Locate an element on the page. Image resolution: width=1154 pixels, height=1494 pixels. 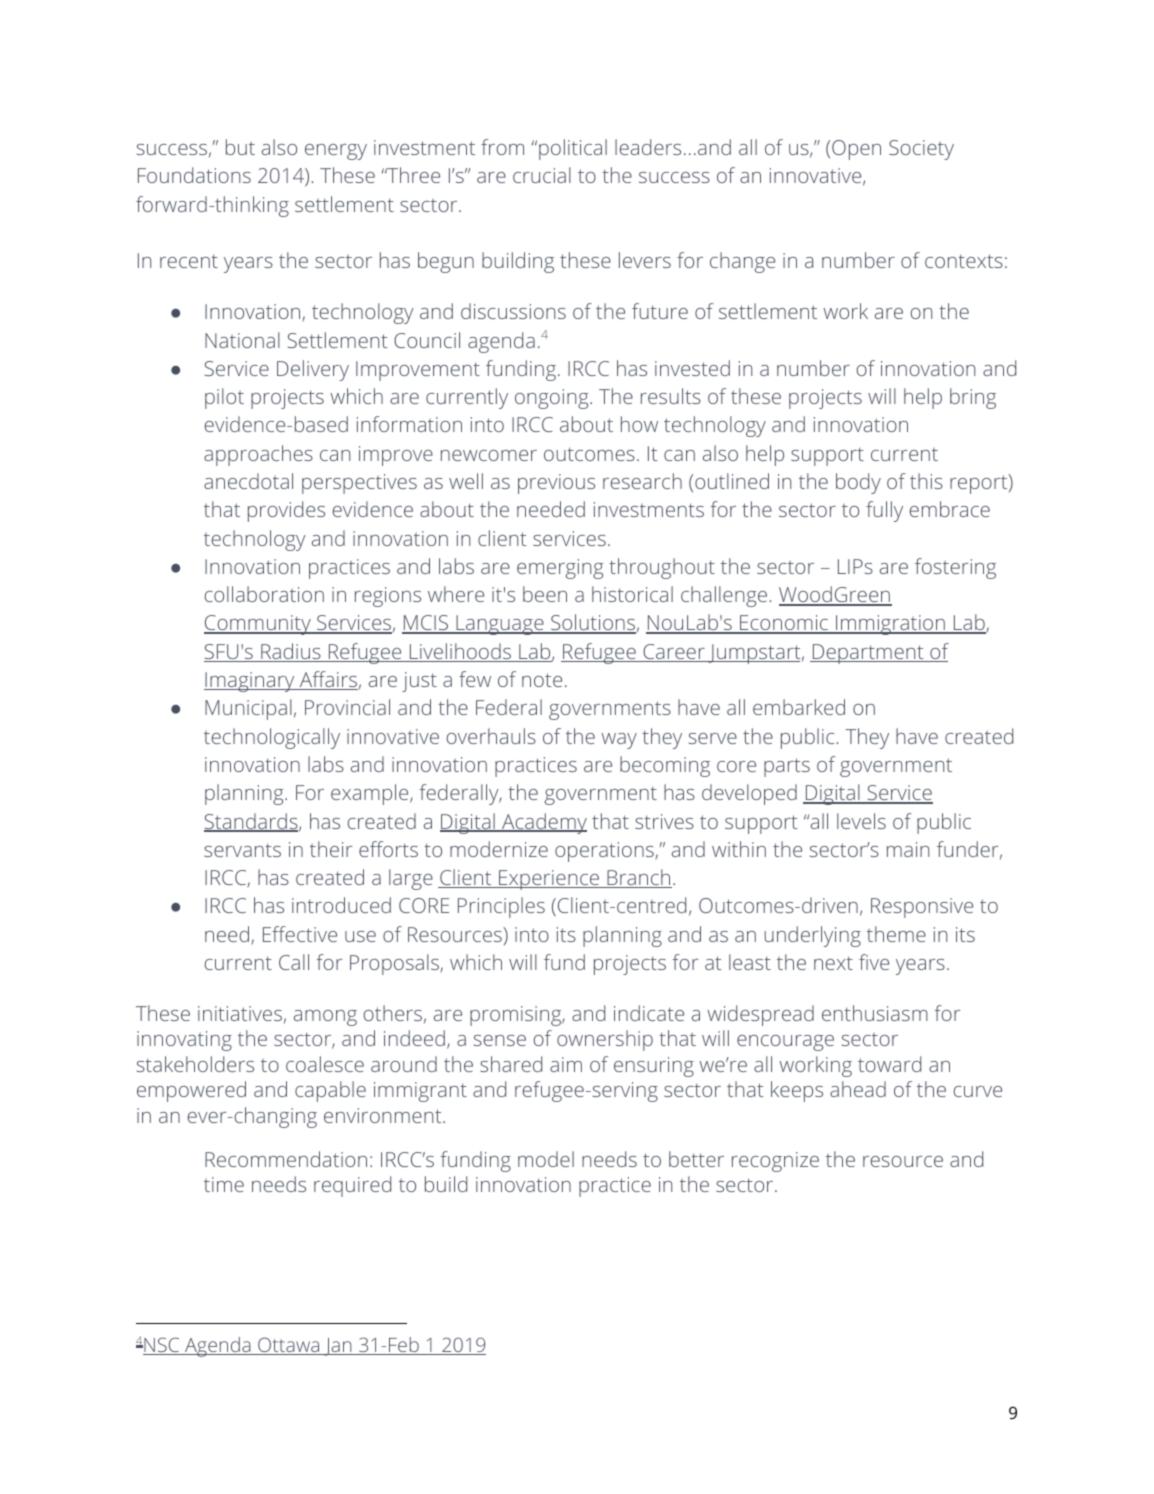
theme is located at coordinates (896, 934).
